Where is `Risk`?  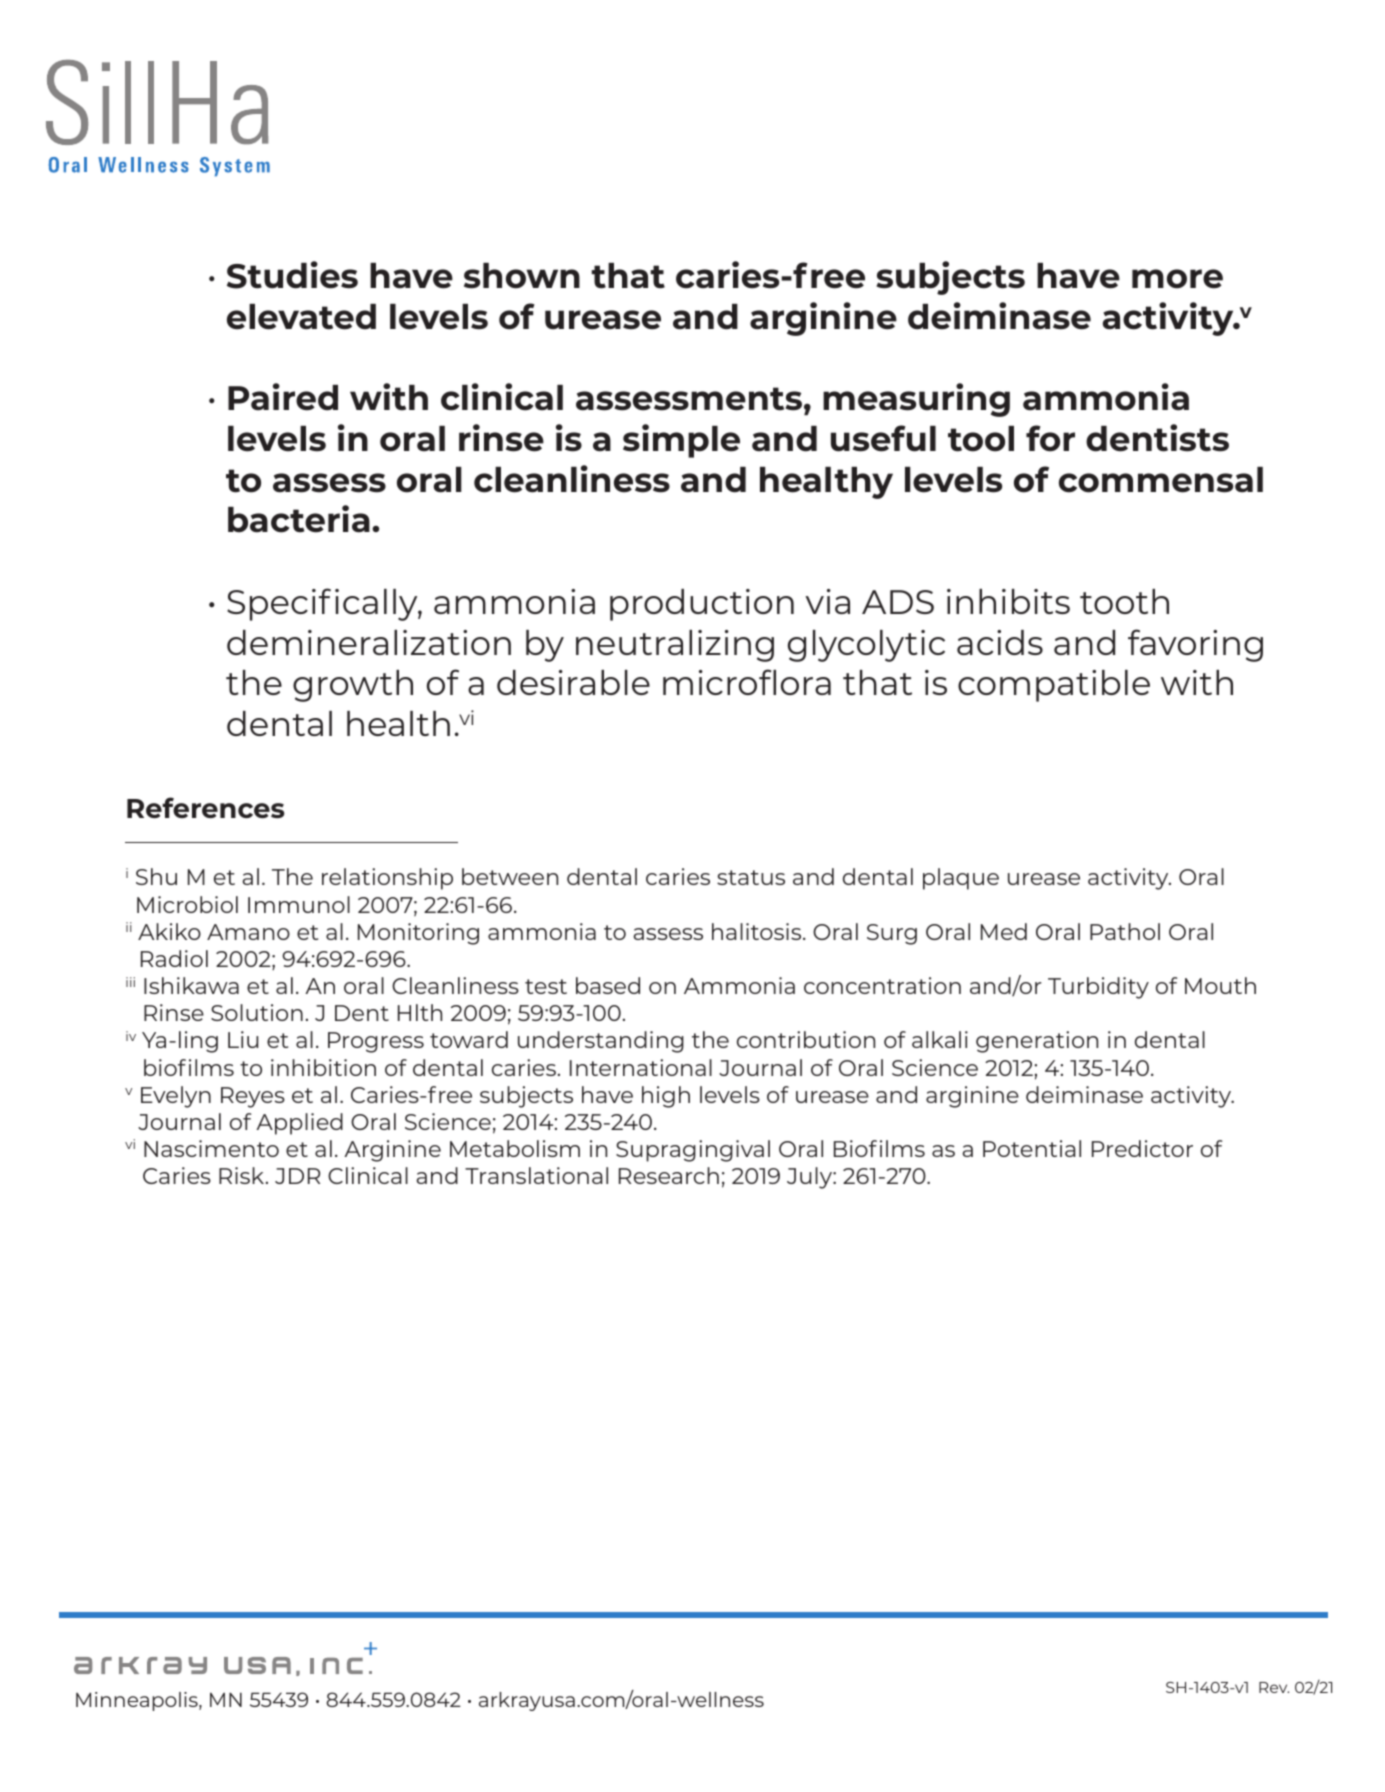
Risk is located at coordinates (243, 1175).
